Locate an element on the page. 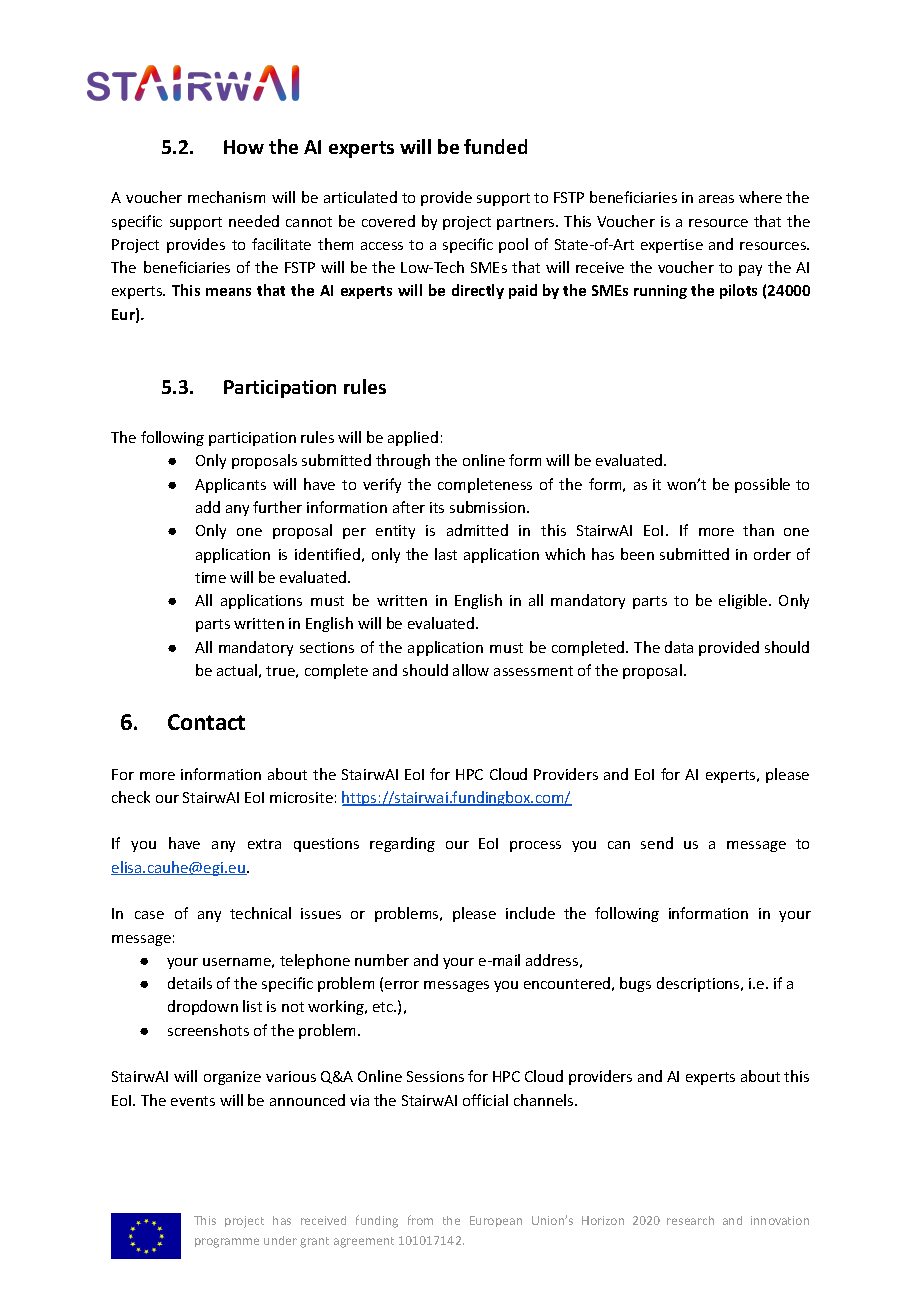 Image resolution: width=924 pixels, height=1307 pixels. Contact is located at coordinates (206, 722).
